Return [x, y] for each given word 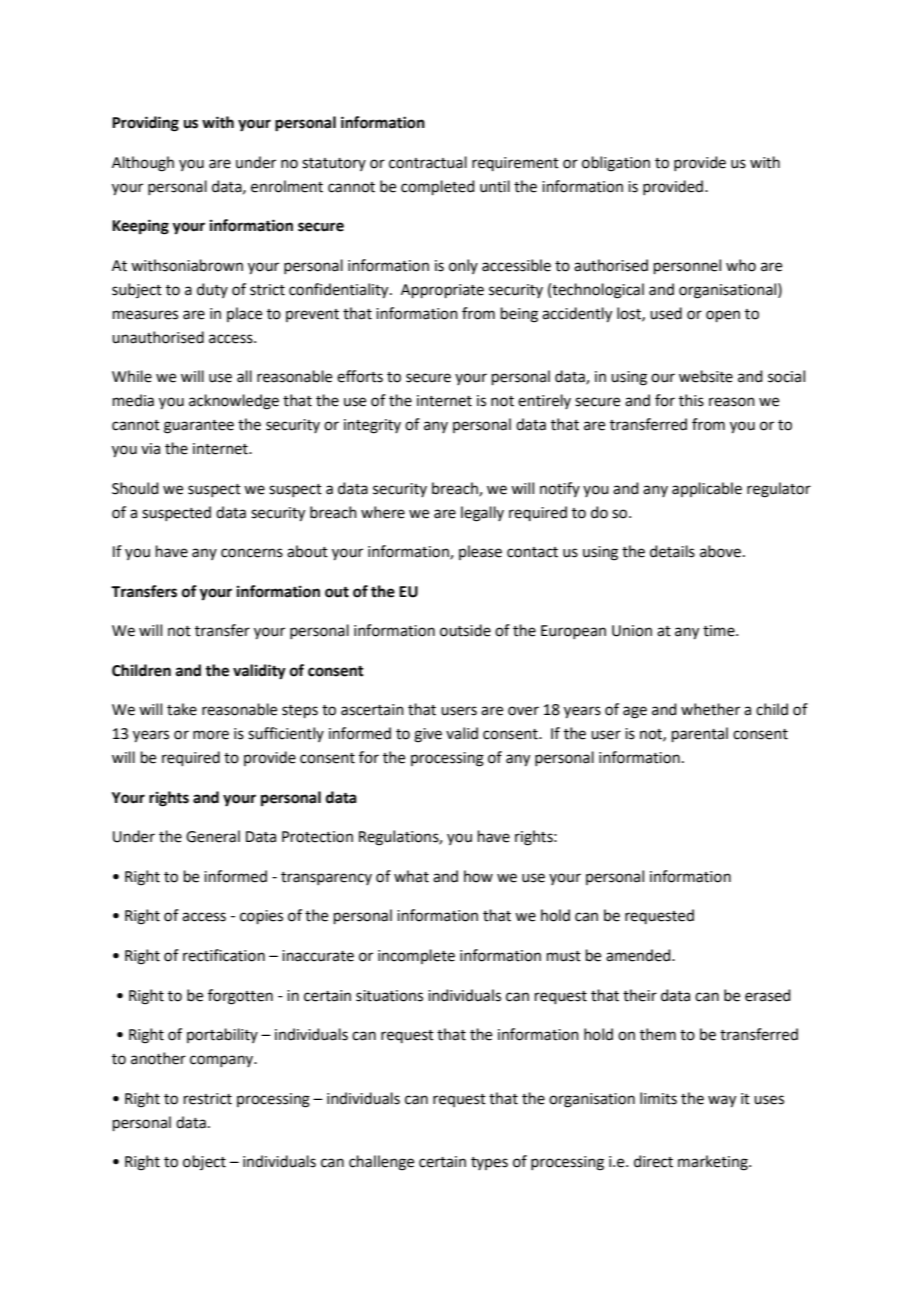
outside [465, 630]
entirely [544, 401]
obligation [616, 164]
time [720, 631]
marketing [714, 1163]
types [489, 1163]
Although [143, 164]
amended [639, 955]
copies [261, 917]
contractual [428, 162]
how [478, 876]
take [182, 709]
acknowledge [234, 402]
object [204, 1162]
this [691, 400]
